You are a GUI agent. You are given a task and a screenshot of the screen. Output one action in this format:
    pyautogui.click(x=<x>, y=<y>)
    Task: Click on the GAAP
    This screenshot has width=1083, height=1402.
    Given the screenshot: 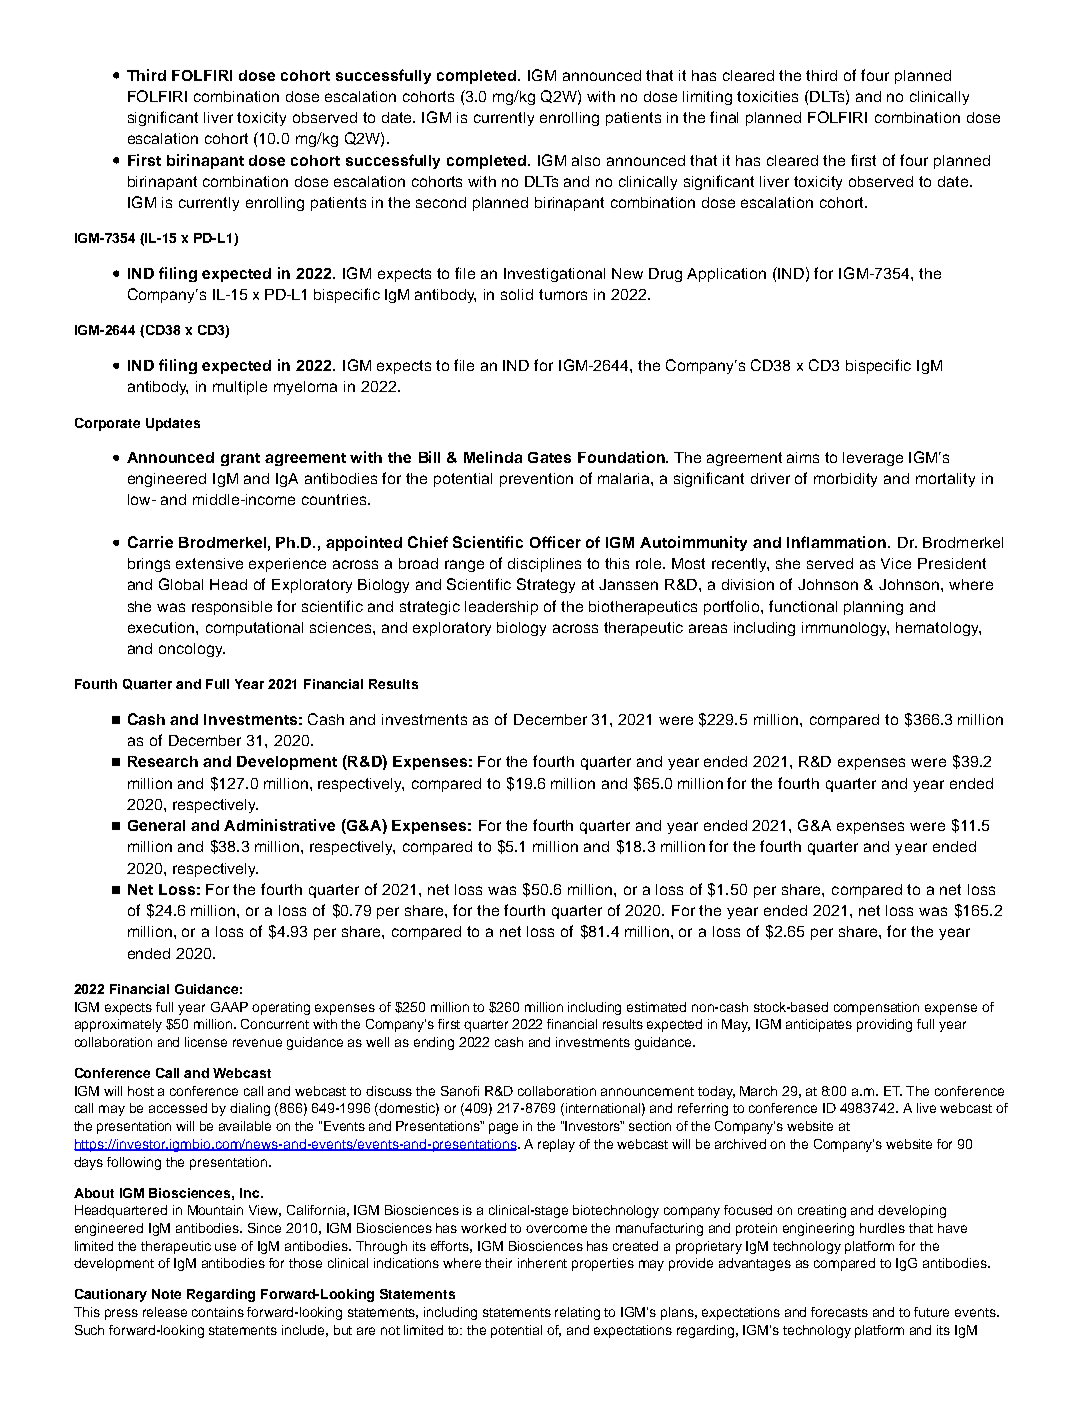 What is the action you would take?
    pyautogui.click(x=229, y=1007)
